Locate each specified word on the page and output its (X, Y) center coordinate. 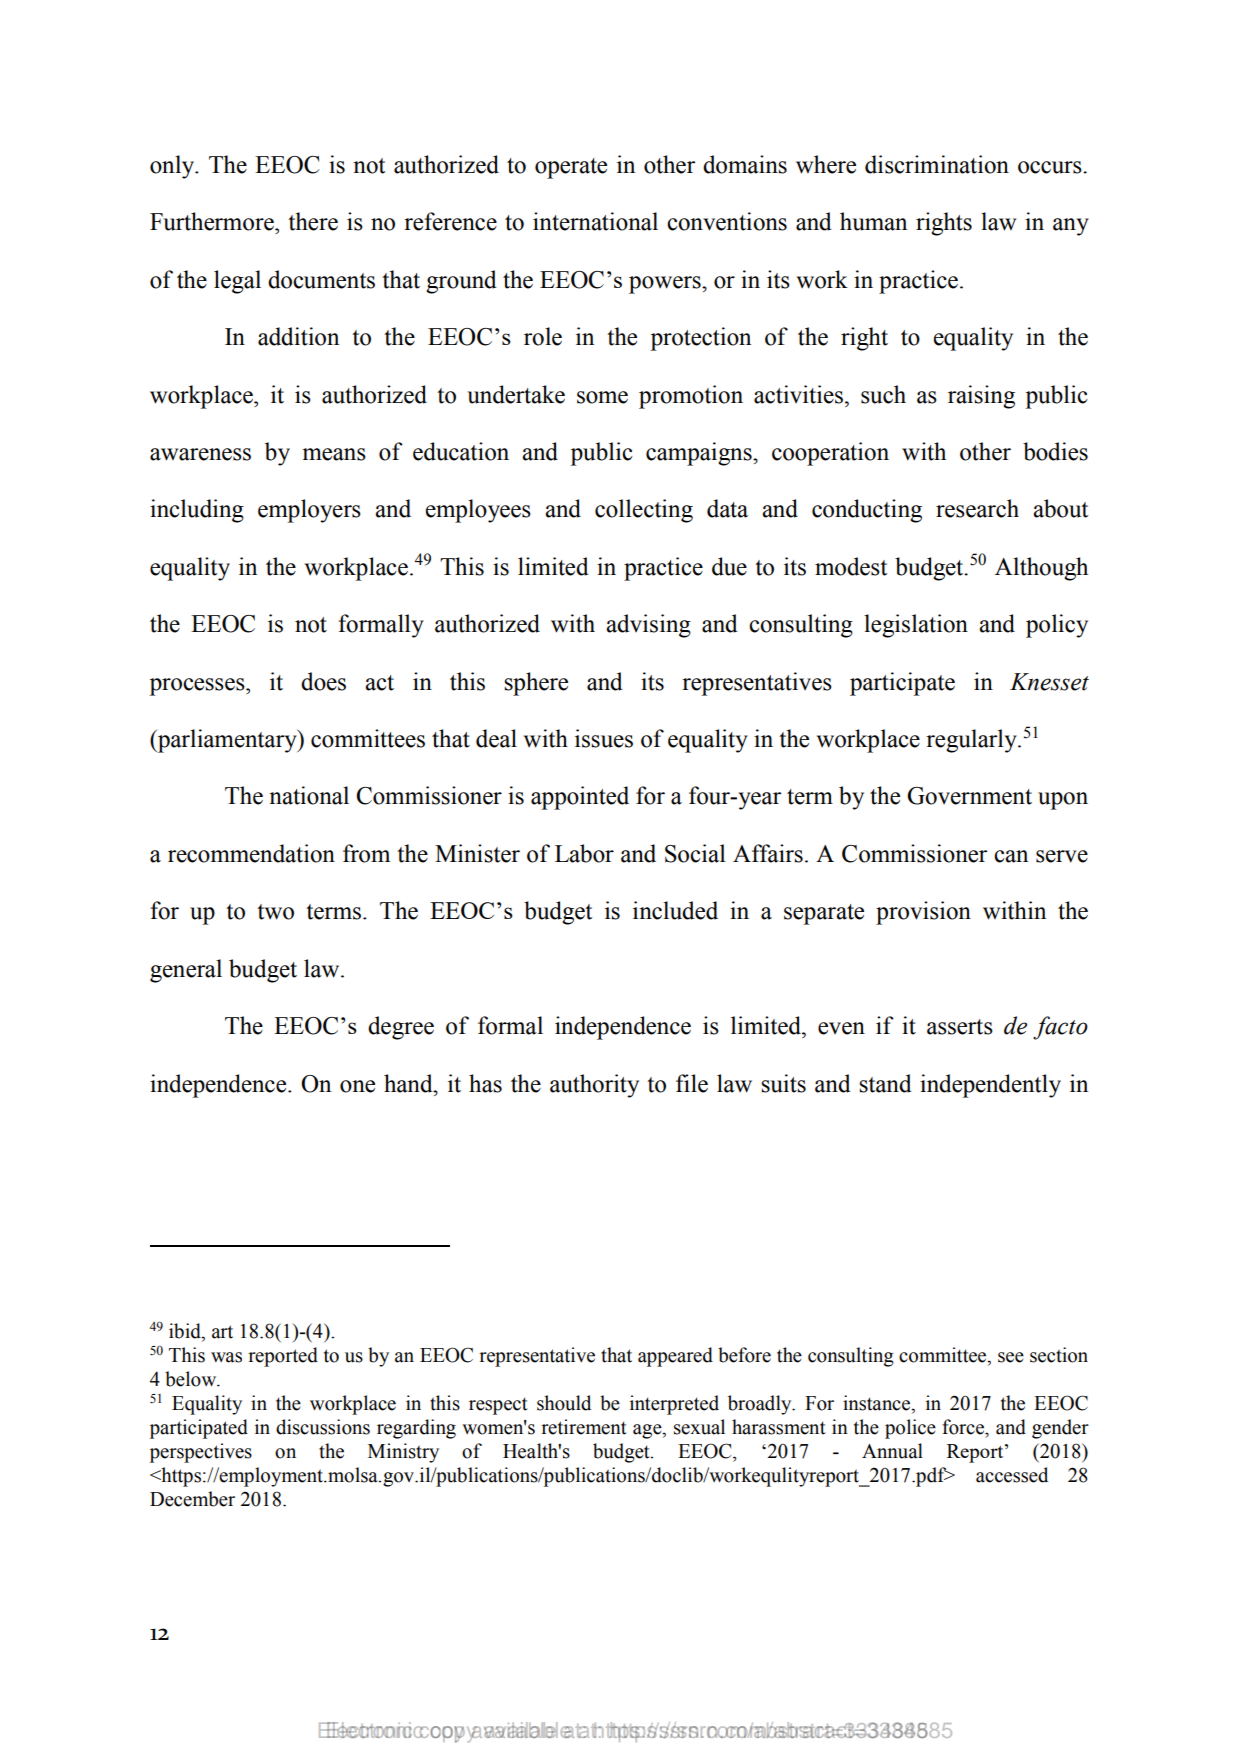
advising (648, 626)
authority (594, 1086)
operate (571, 168)
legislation (916, 626)
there (313, 221)
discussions (323, 1427)
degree (401, 1028)
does (323, 681)
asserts (960, 1027)
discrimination (937, 164)
